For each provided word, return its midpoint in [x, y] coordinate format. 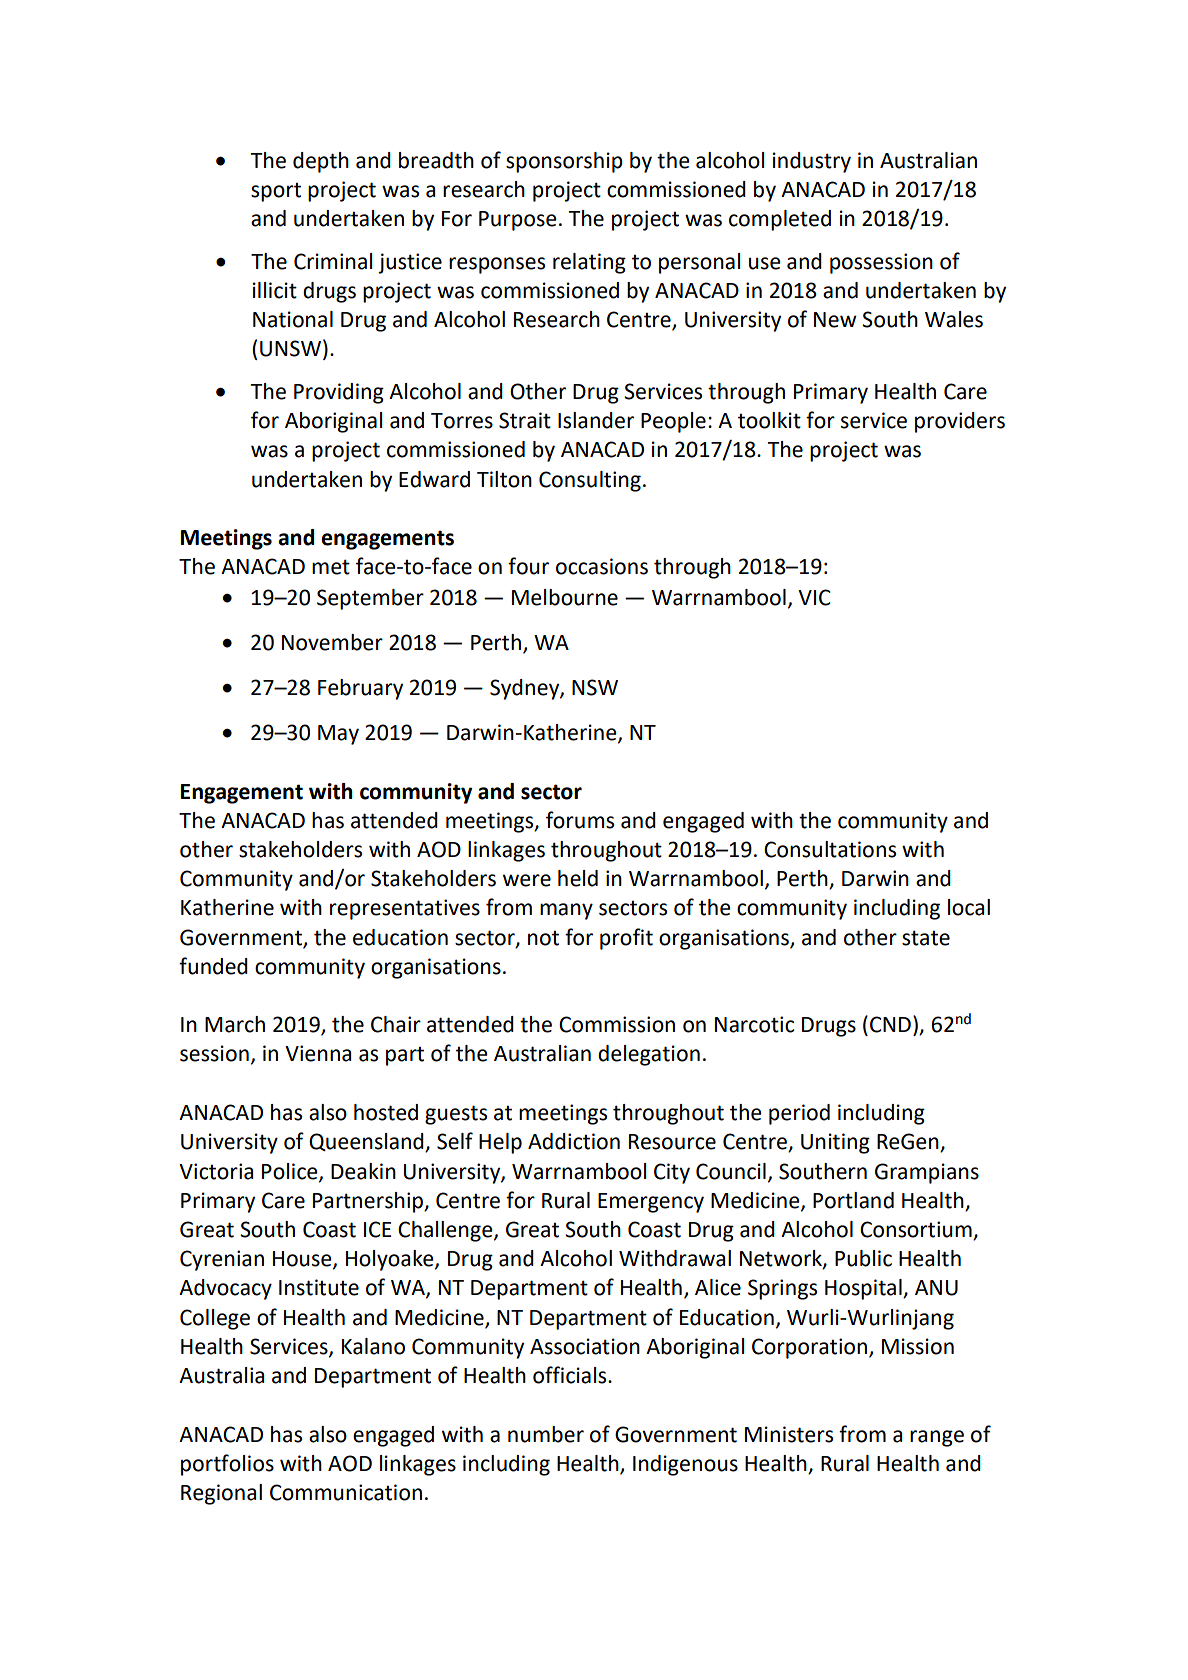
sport [276, 192]
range [937, 1438]
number [546, 1434]
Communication [346, 1492]
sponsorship [564, 162]
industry [812, 162]
